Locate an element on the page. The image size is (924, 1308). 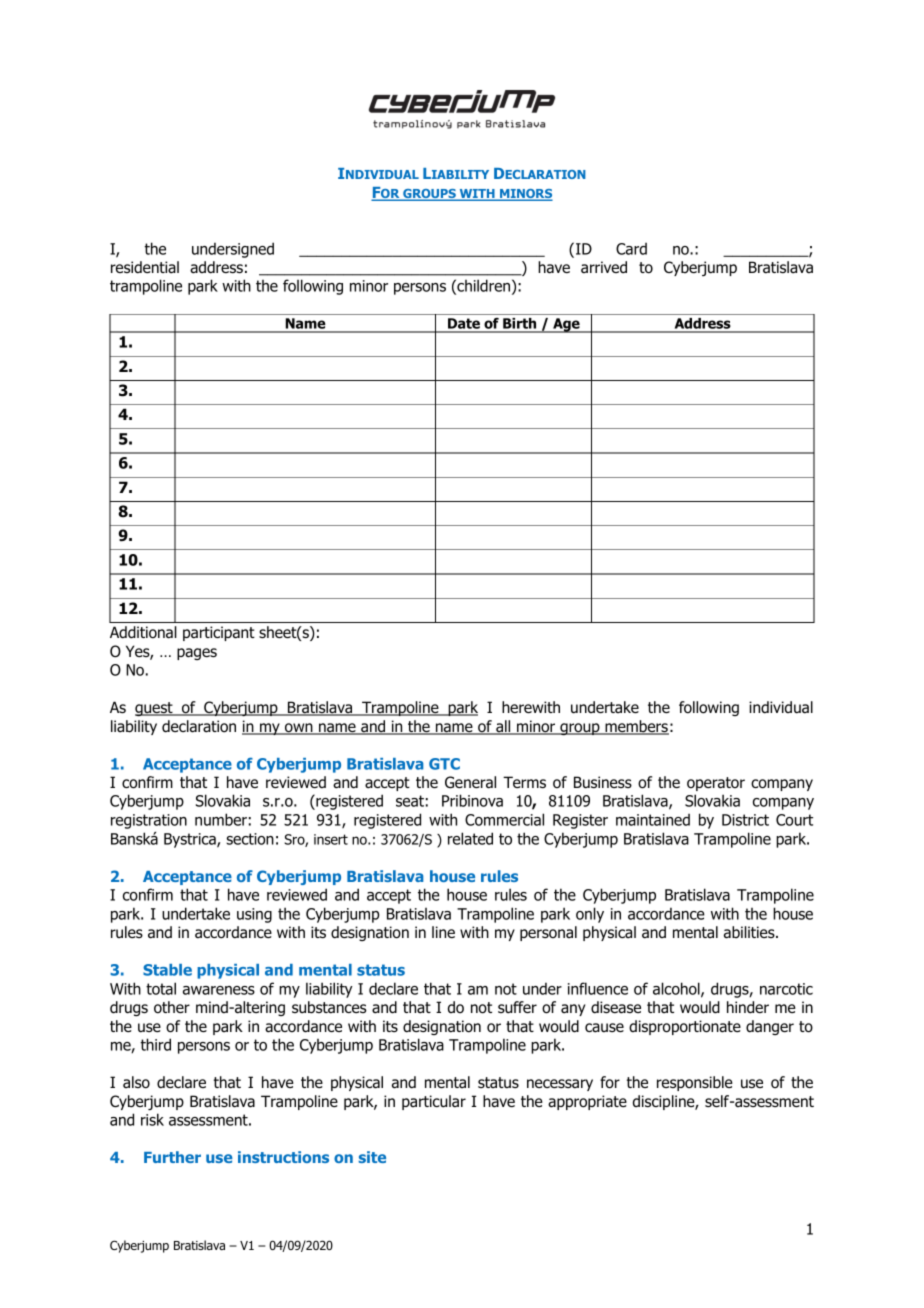
all is located at coordinates (503, 727).
